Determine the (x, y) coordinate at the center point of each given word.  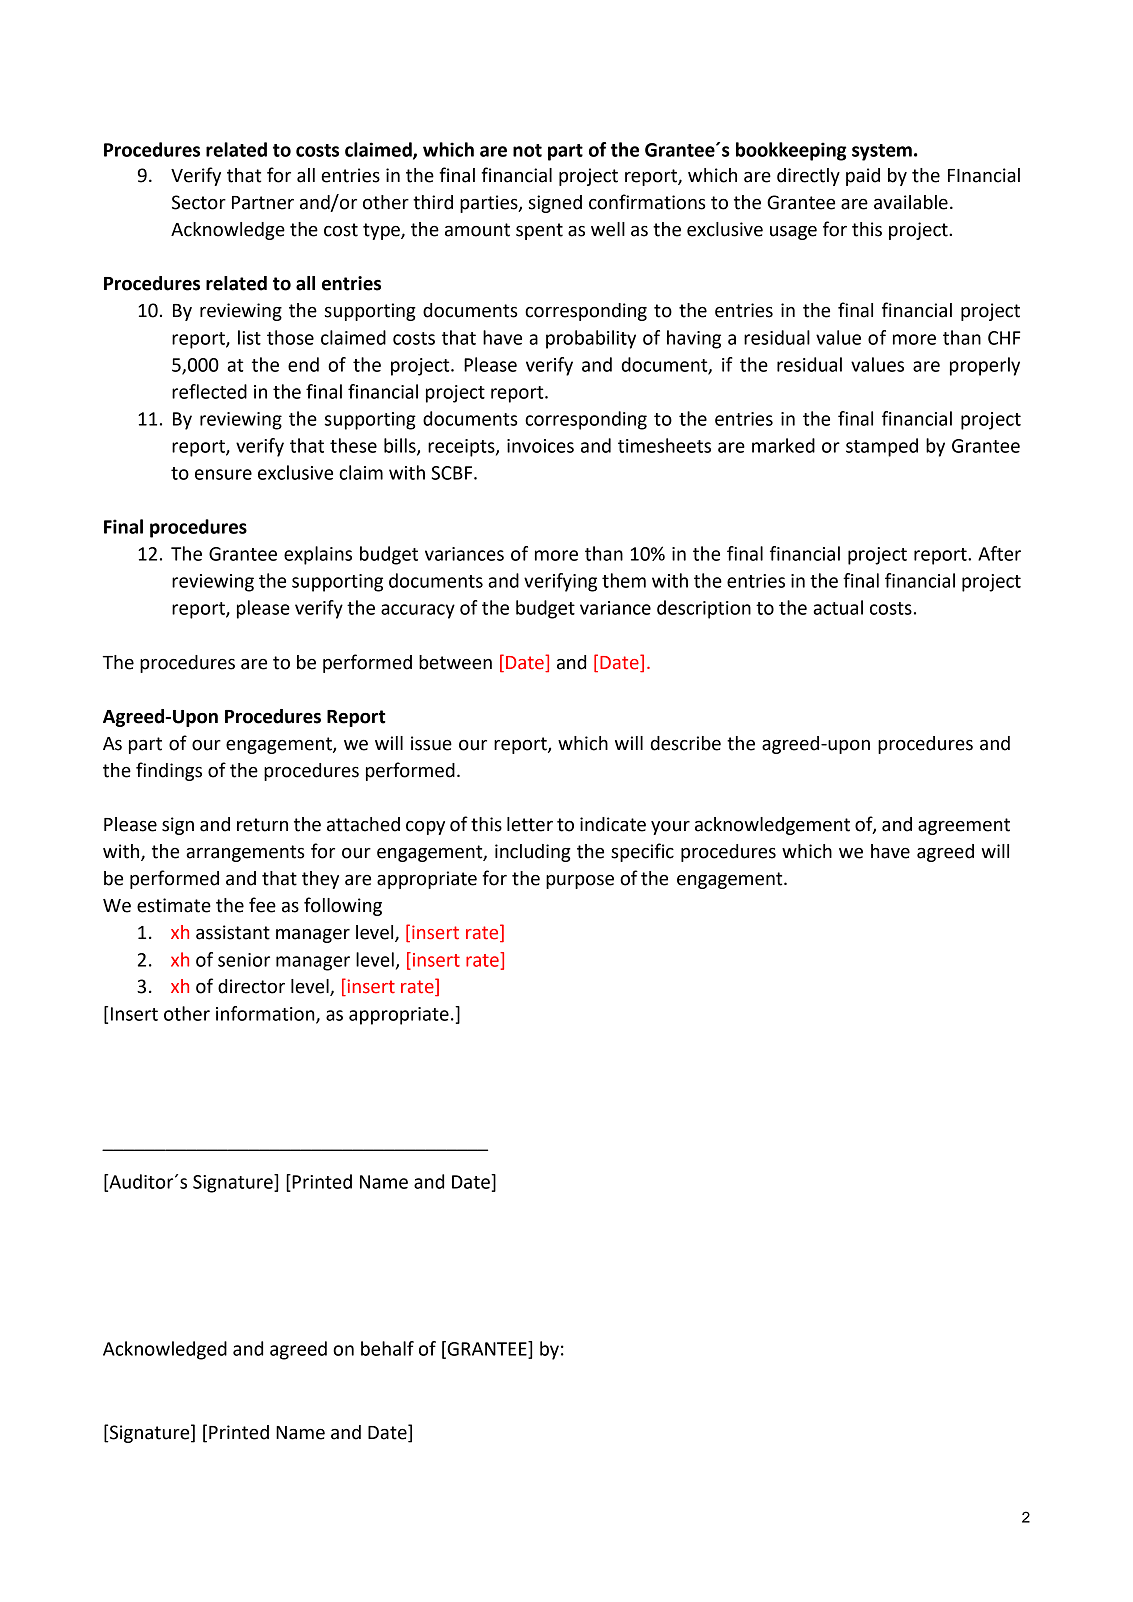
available (911, 202)
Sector (199, 202)
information (266, 1014)
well (608, 229)
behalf (387, 1348)
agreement (964, 826)
